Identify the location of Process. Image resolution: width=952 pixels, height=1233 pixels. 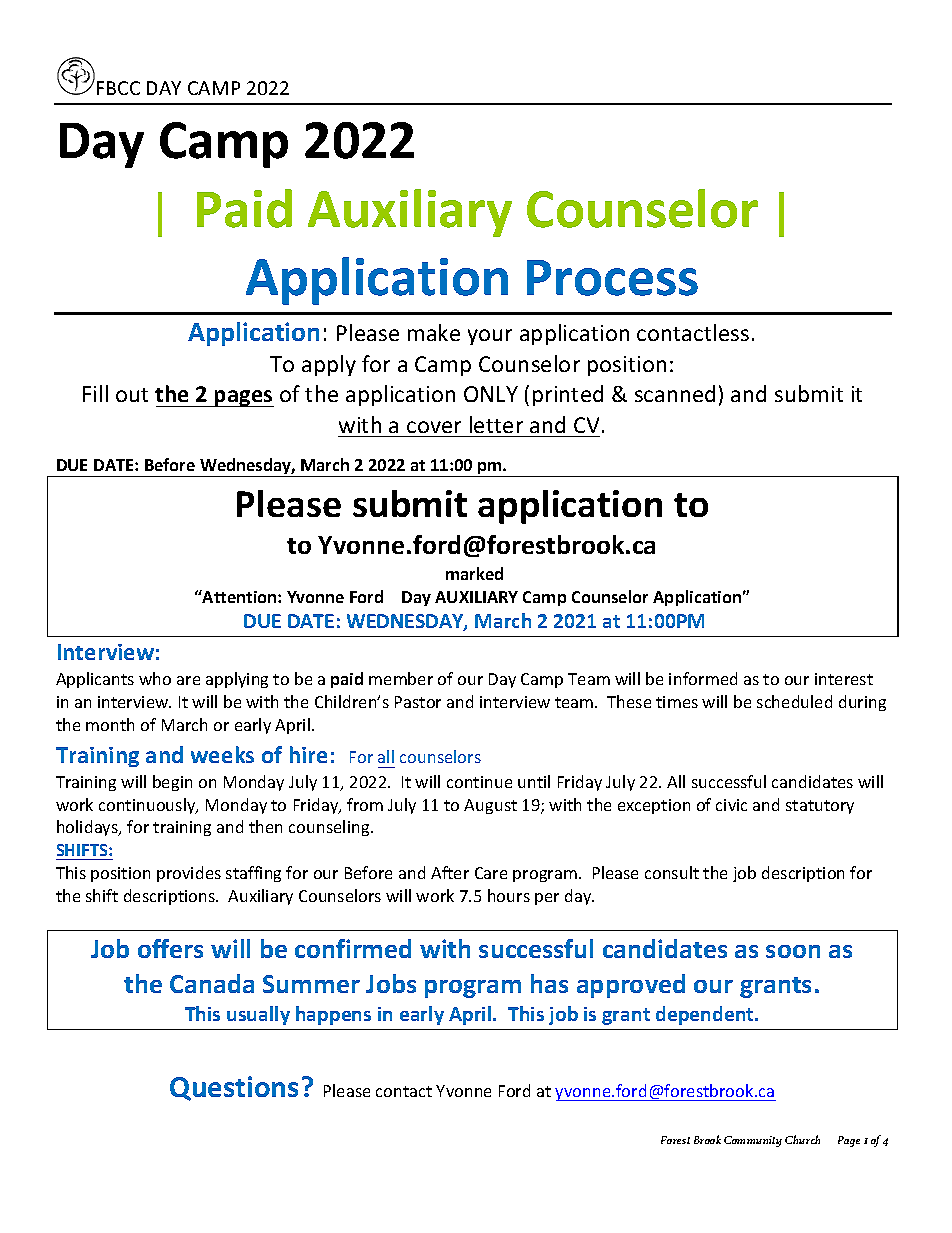
(612, 278).
